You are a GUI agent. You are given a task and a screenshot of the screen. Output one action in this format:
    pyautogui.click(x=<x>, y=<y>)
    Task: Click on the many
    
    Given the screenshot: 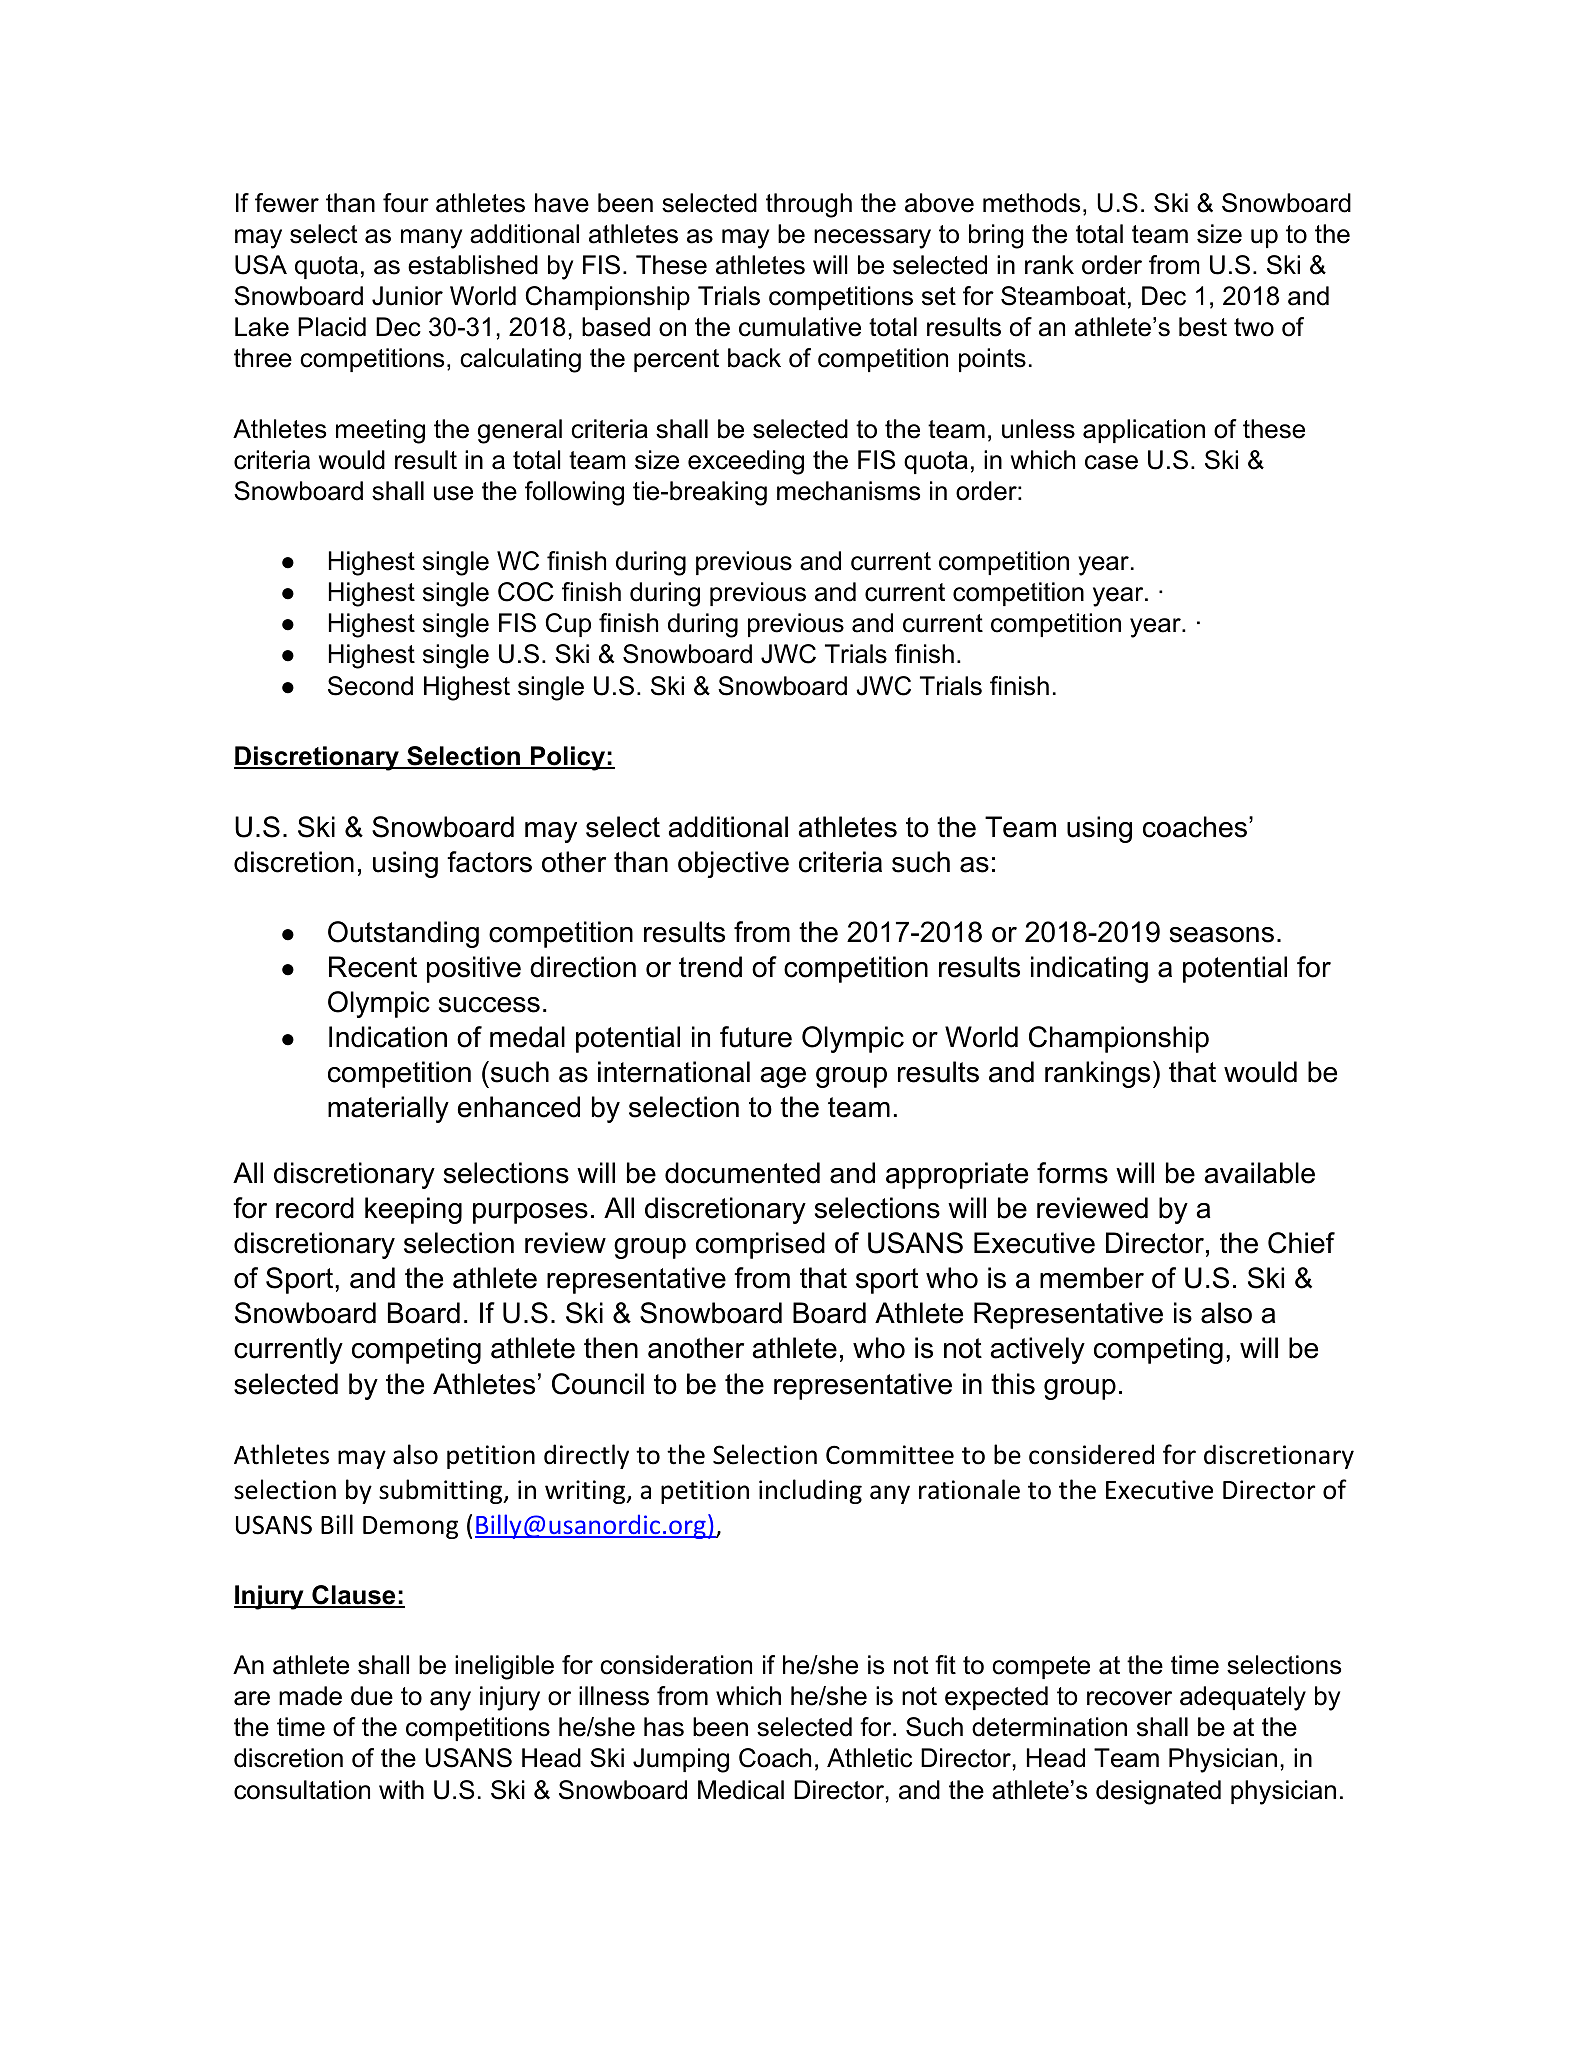 What is the action you would take?
    pyautogui.click(x=431, y=239)
